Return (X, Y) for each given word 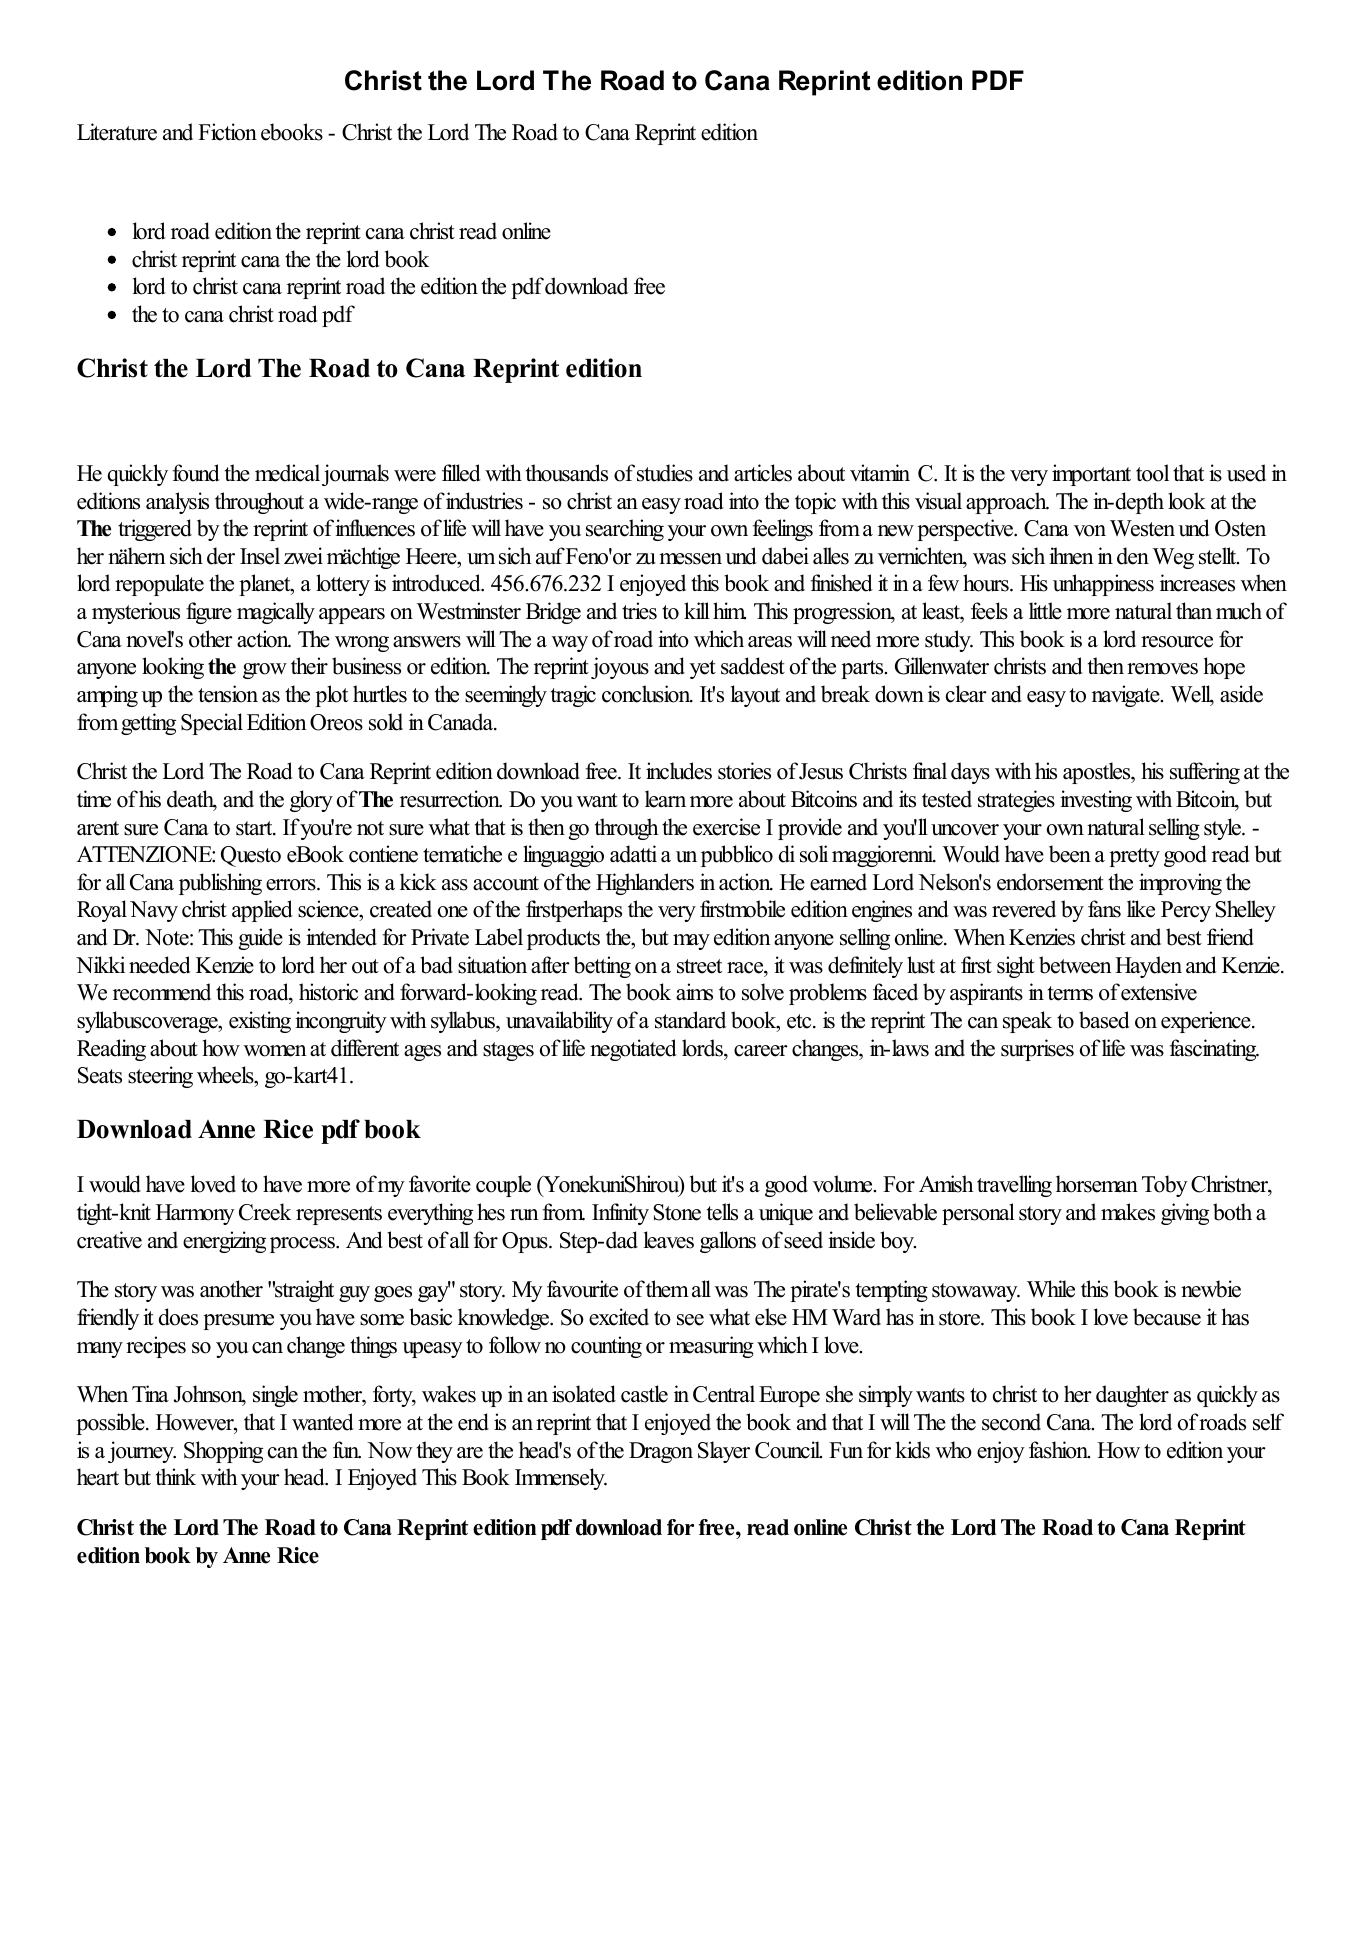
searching (625, 530)
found (196, 473)
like (1141, 909)
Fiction (227, 132)
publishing (220, 884)
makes (1128, 1212)
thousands (567, 473)
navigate (1127, 696)
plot (331, 696)
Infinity (620, 1214)
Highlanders (645, 884)
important (1091, 475)
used (1246, 473)
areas (770, 642)
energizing (224, 1242)
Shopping (223, 1452)
